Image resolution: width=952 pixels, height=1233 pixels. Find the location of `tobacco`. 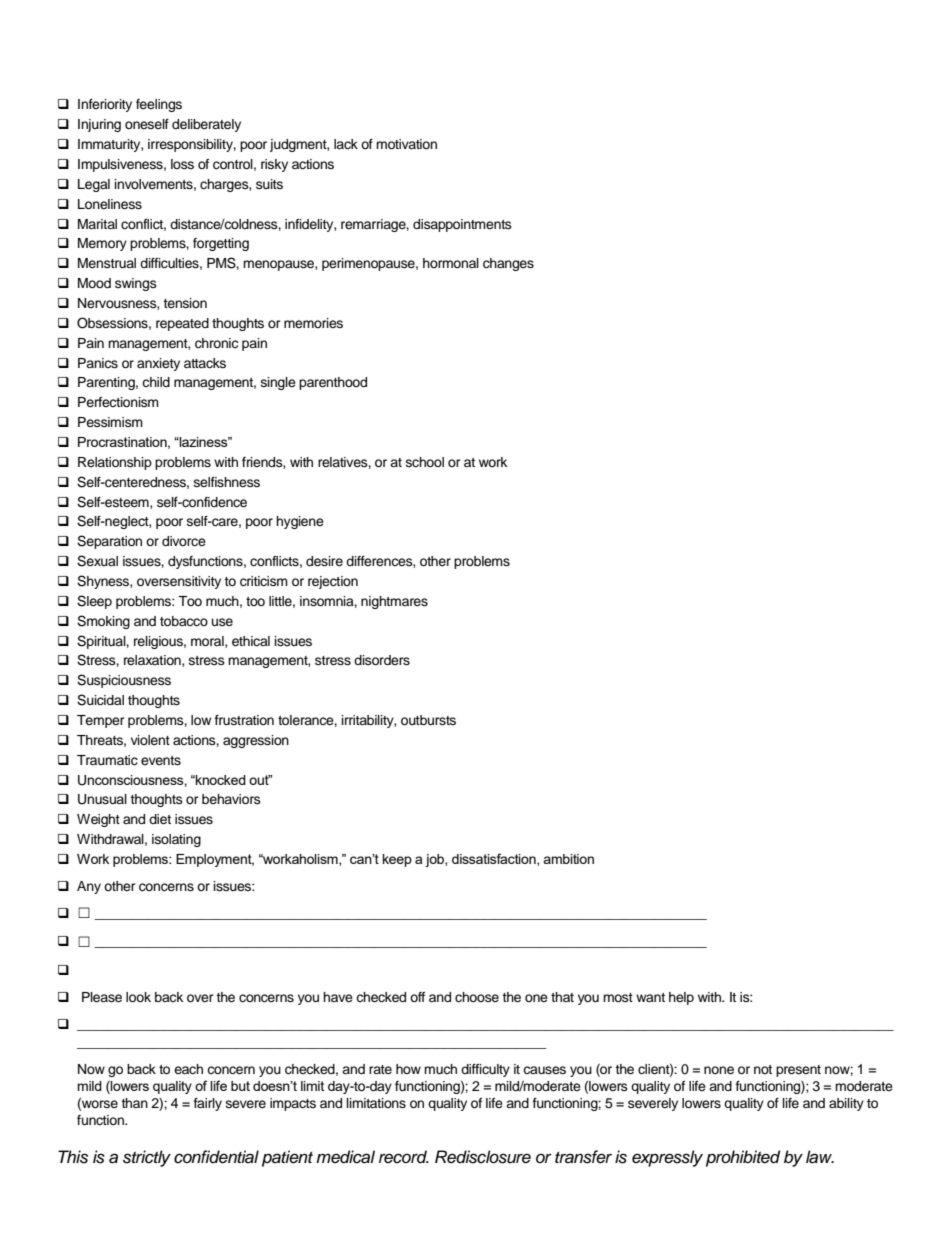

tobacco is located at coordinates (184, 621).
